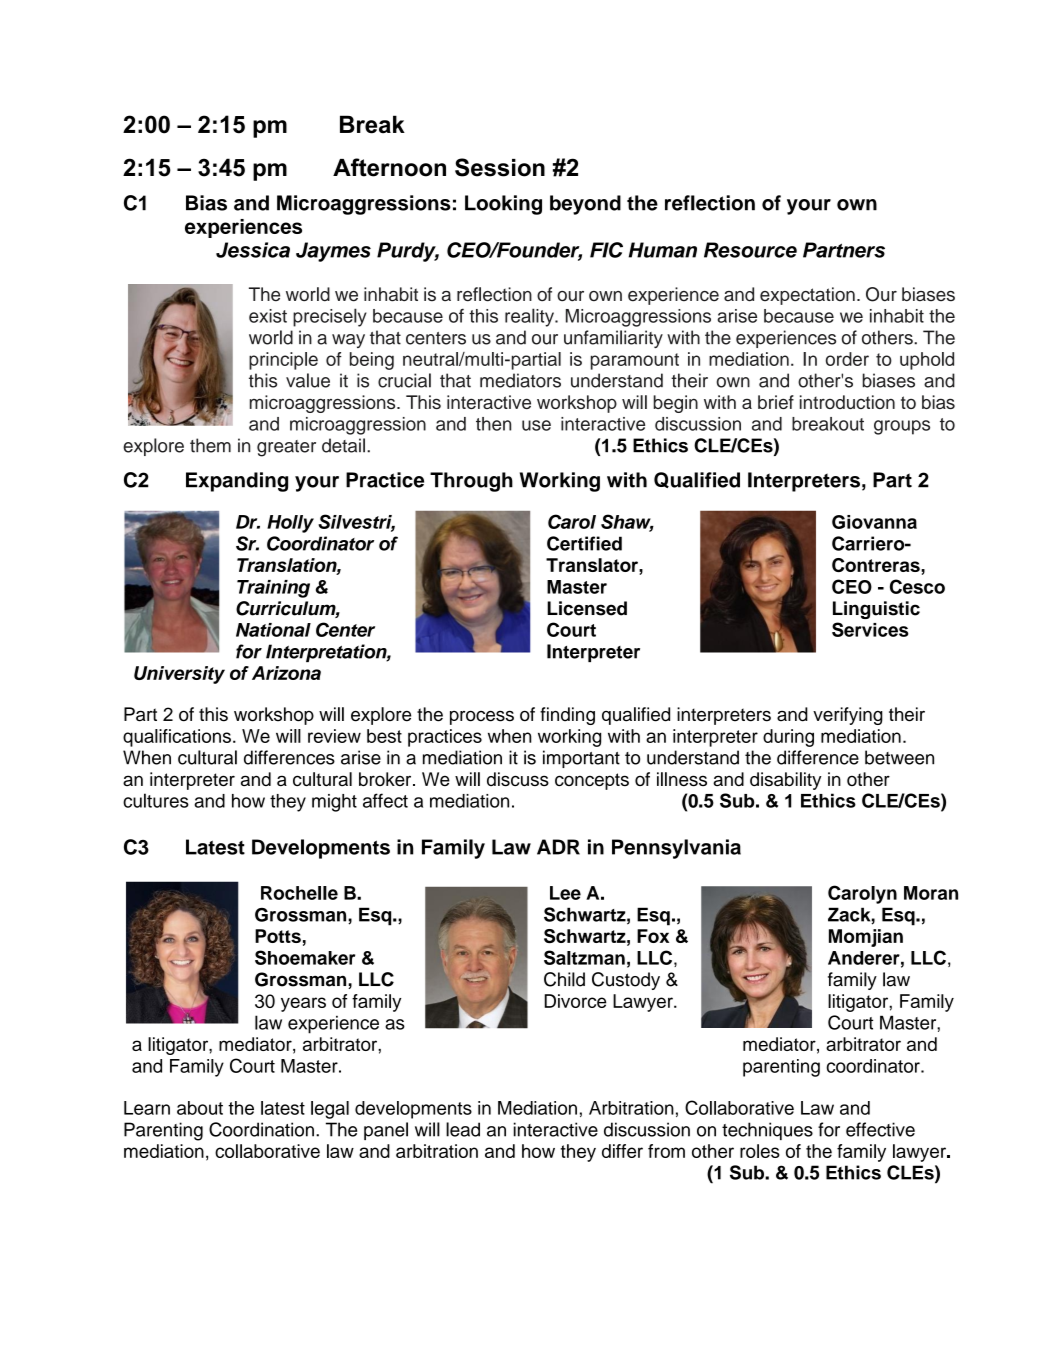 The height and width of the document is (1352, 1045). I want to click on Giovanna, so click(874, 522).
